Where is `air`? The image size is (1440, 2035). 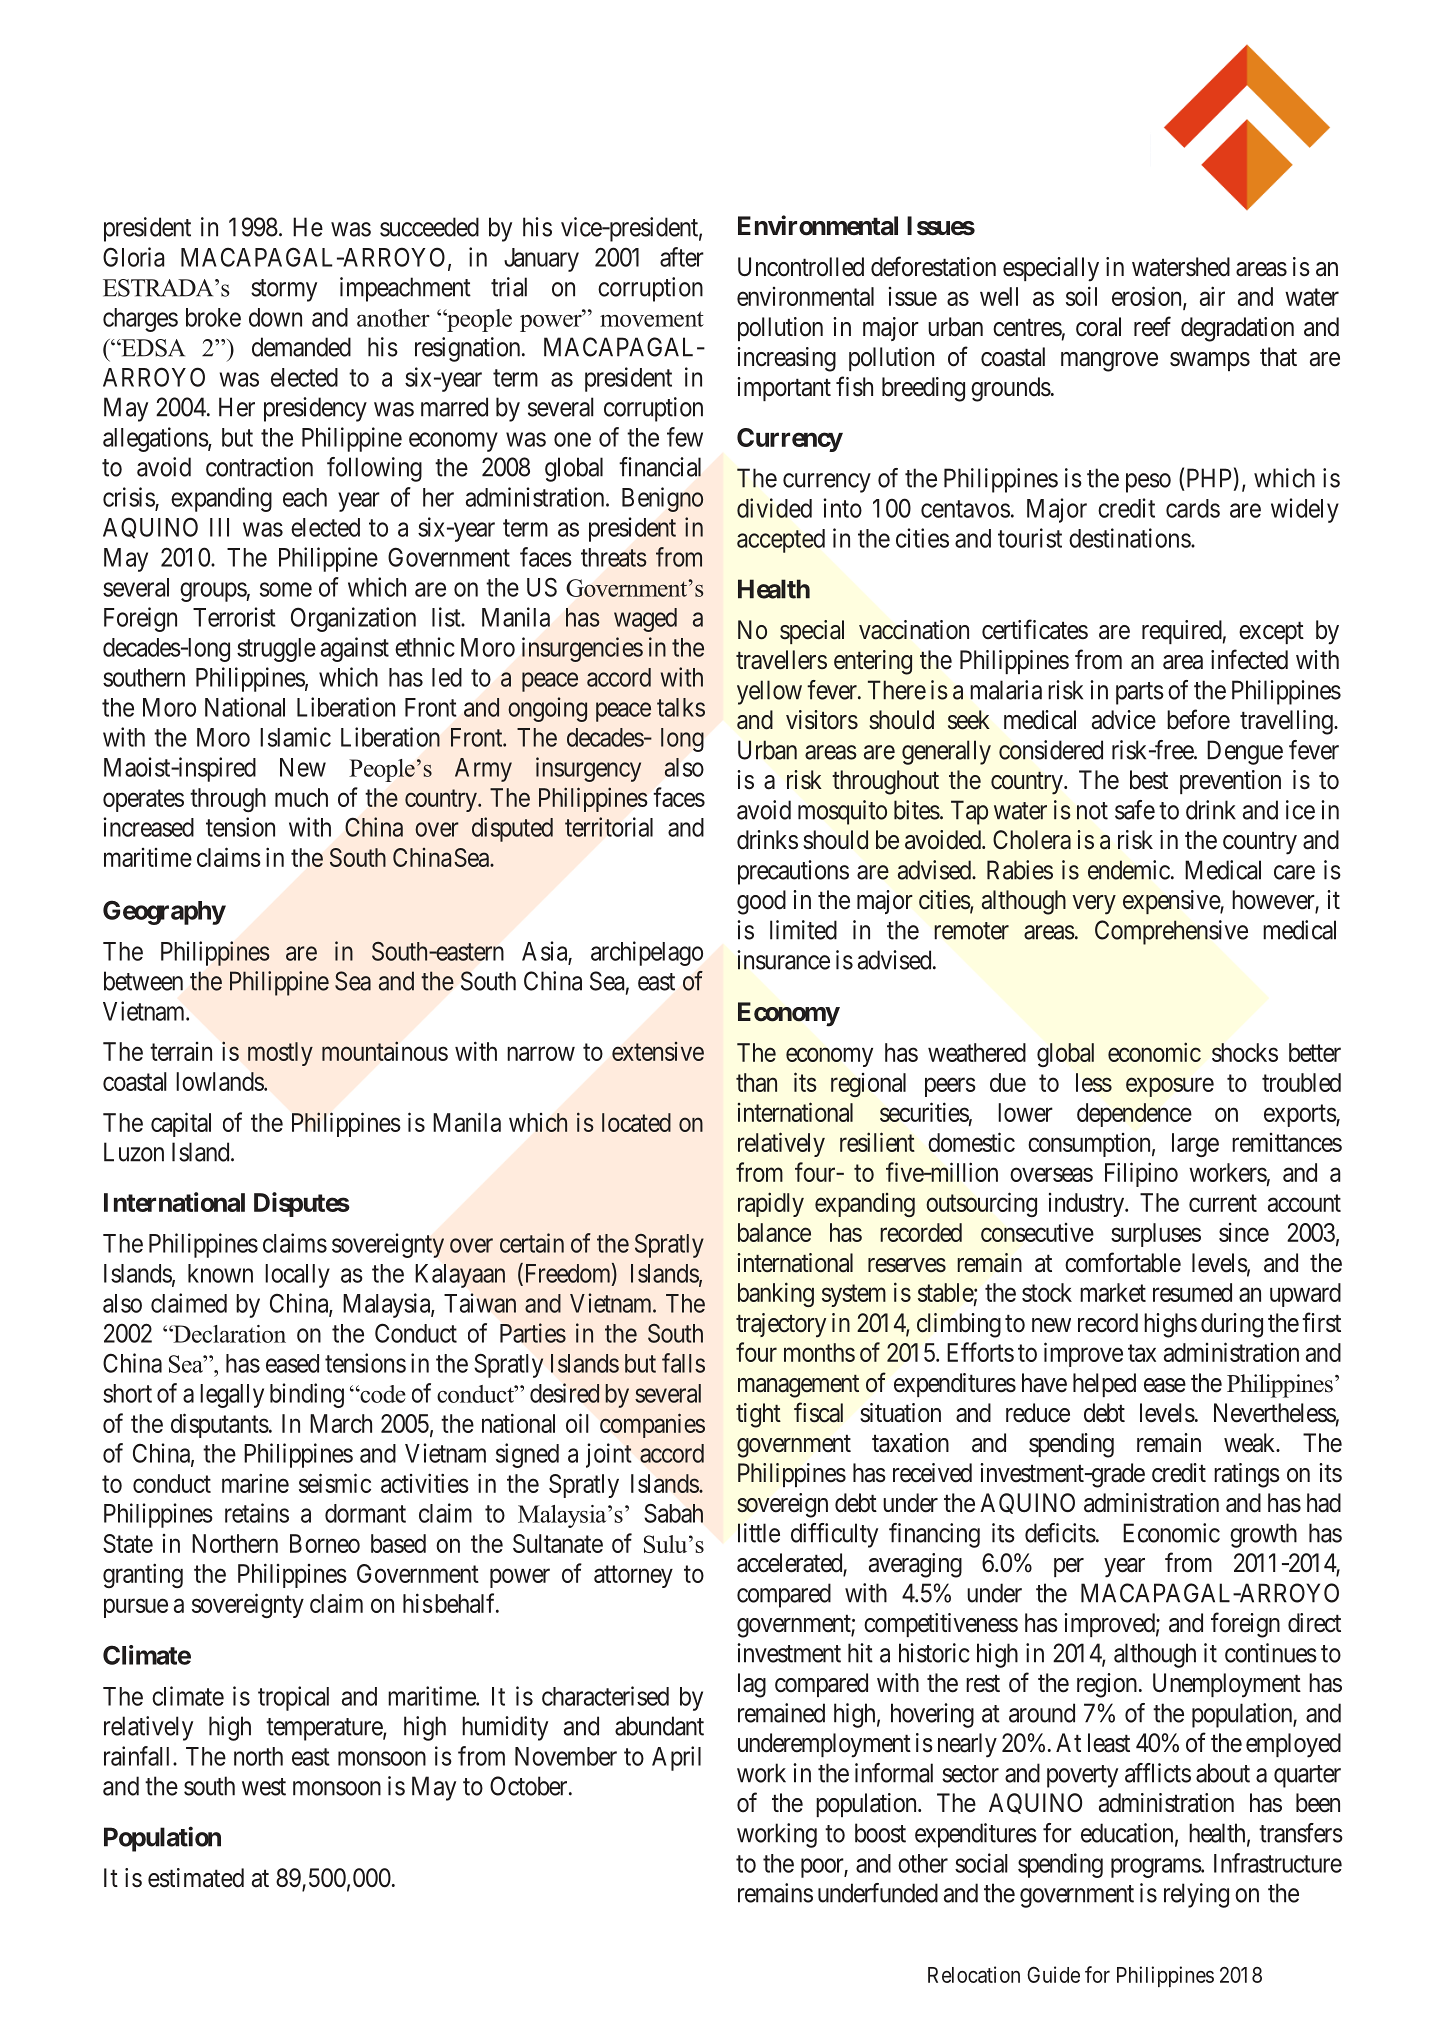 air is located at coordinates (1212, 296).
